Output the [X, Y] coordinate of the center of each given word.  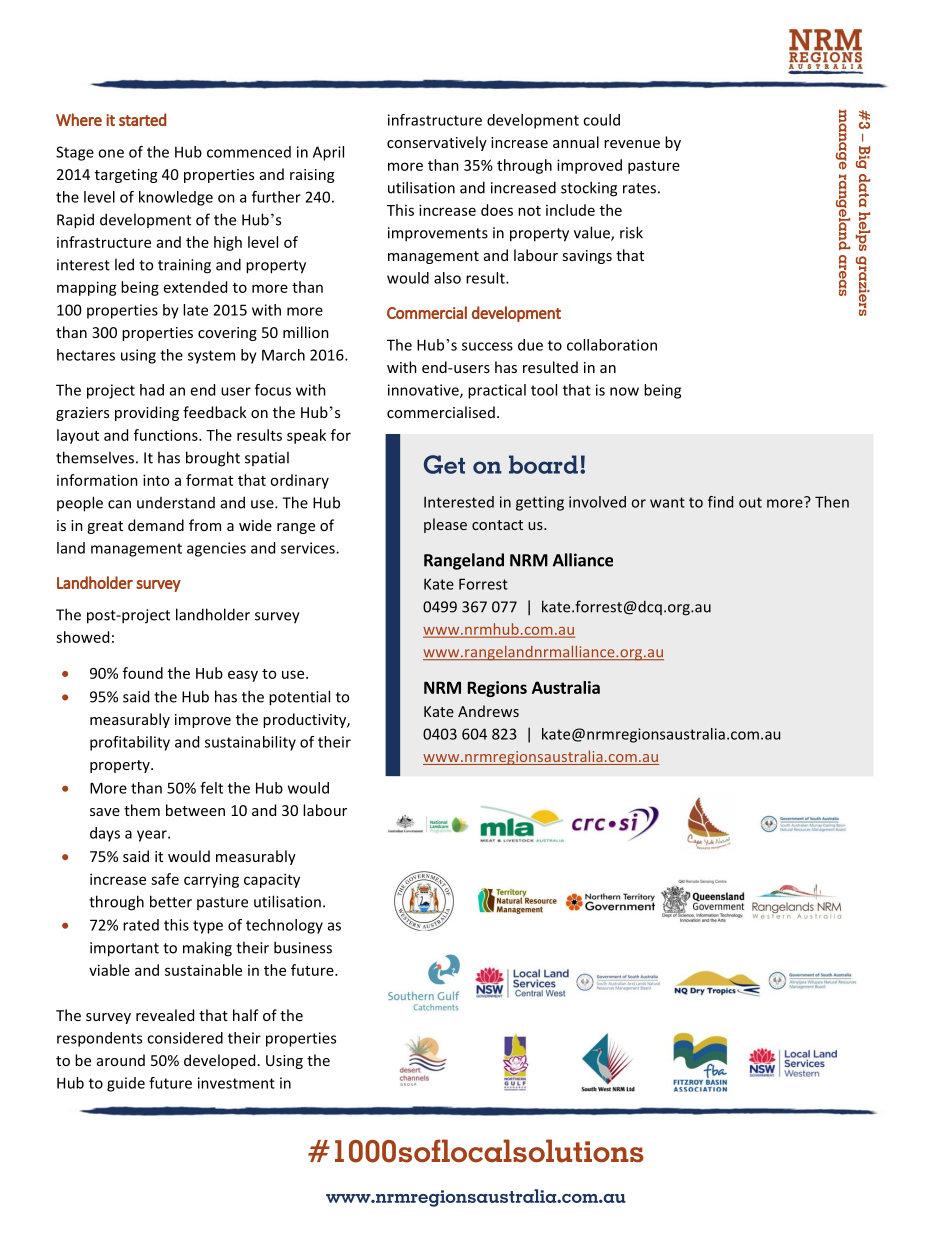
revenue [632, 144]
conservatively [437, 143]
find [720, 502]
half [246, 1015]
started [142, 119]
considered [185, 1038]
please [445, 525]
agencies [216, 549]
